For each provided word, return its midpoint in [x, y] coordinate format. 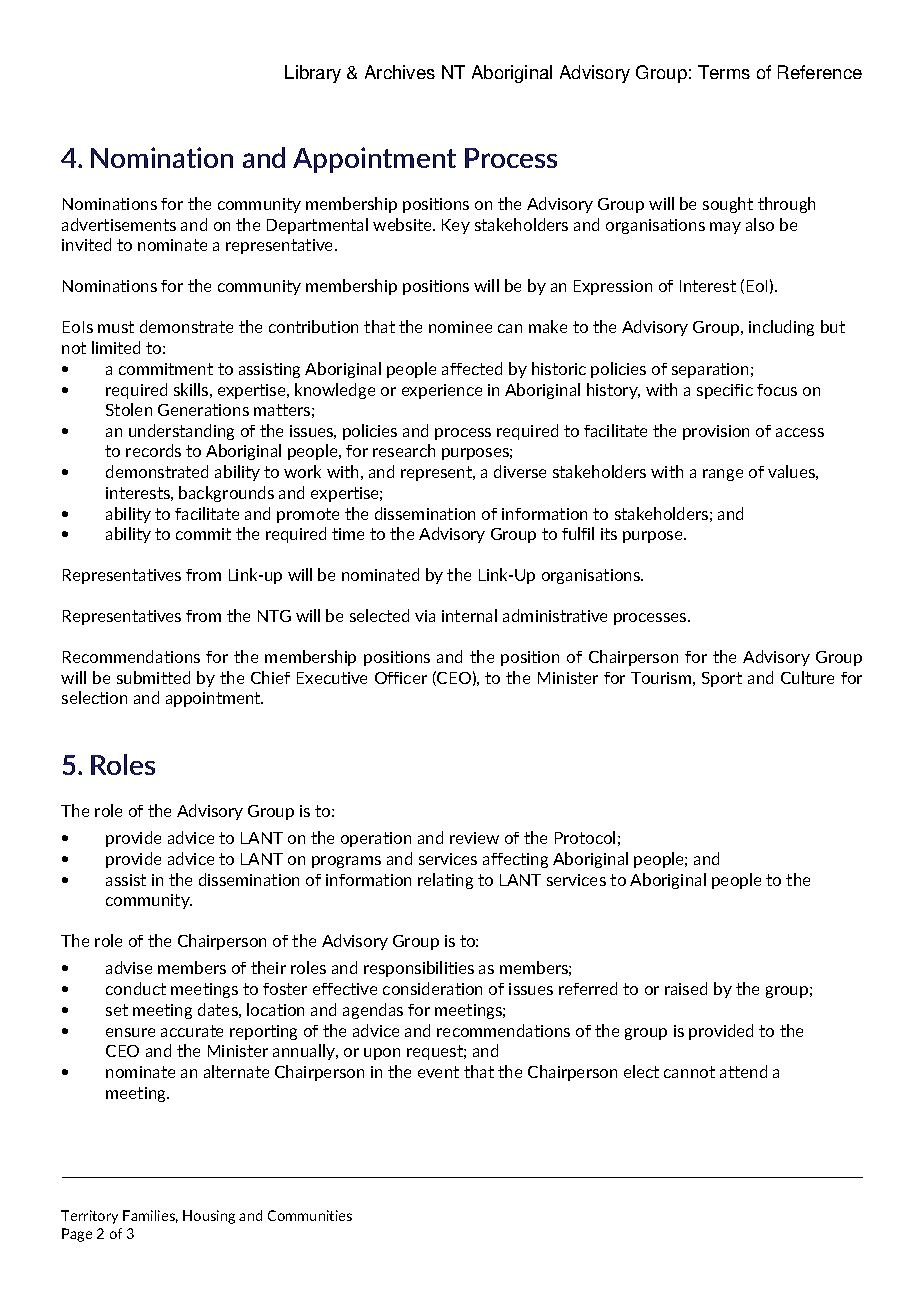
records [153, 450]
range [723, 475]
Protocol [585, 837]
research [404, 450]
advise [129, 967]
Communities [310, 1215]
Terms [724, 72]
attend [743, 1071]
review [474, 838]
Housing [209, 1217]
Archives [400, 72]
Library [313, 74]
